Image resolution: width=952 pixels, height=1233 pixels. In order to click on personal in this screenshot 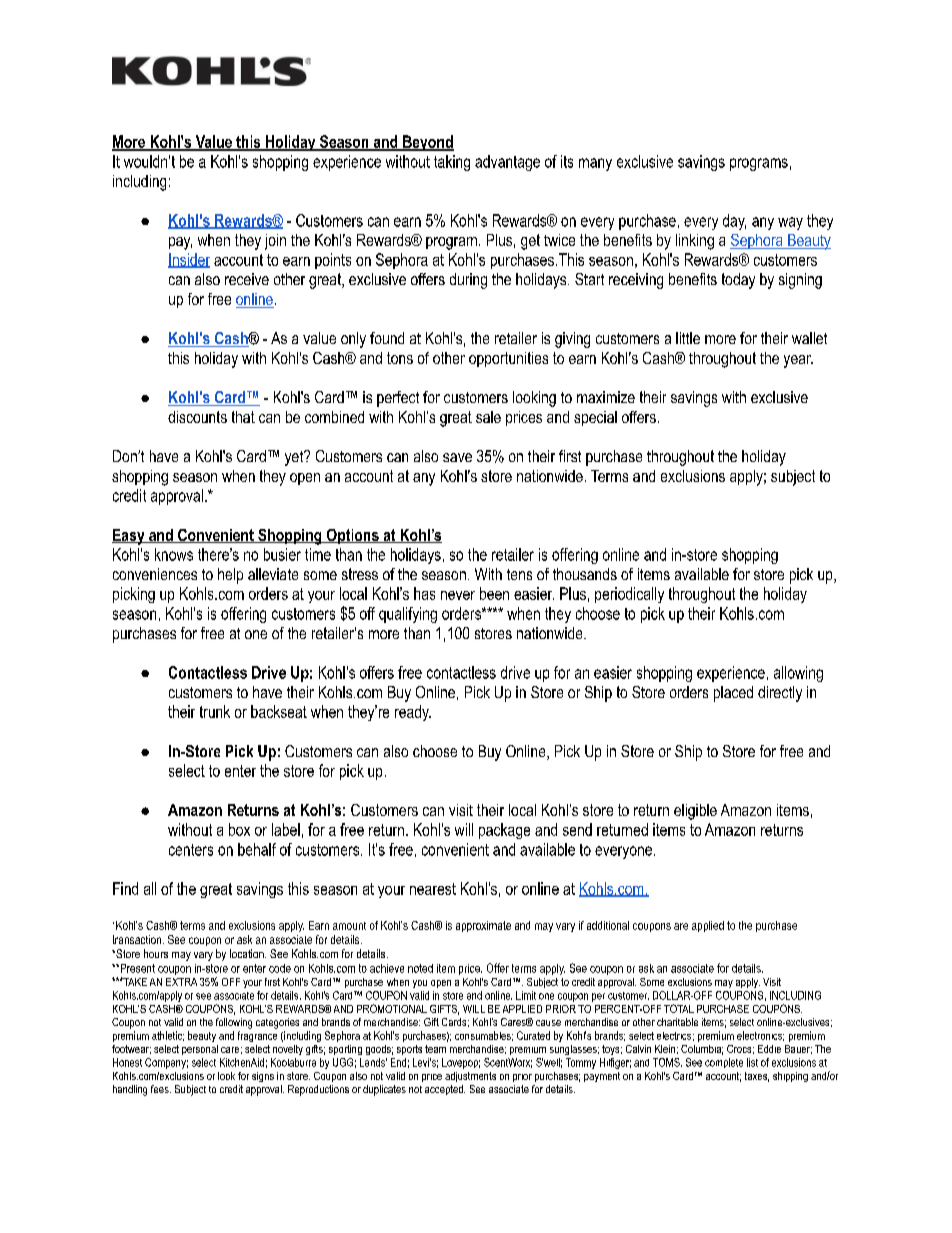, I will do `click(200, 1050)`.
